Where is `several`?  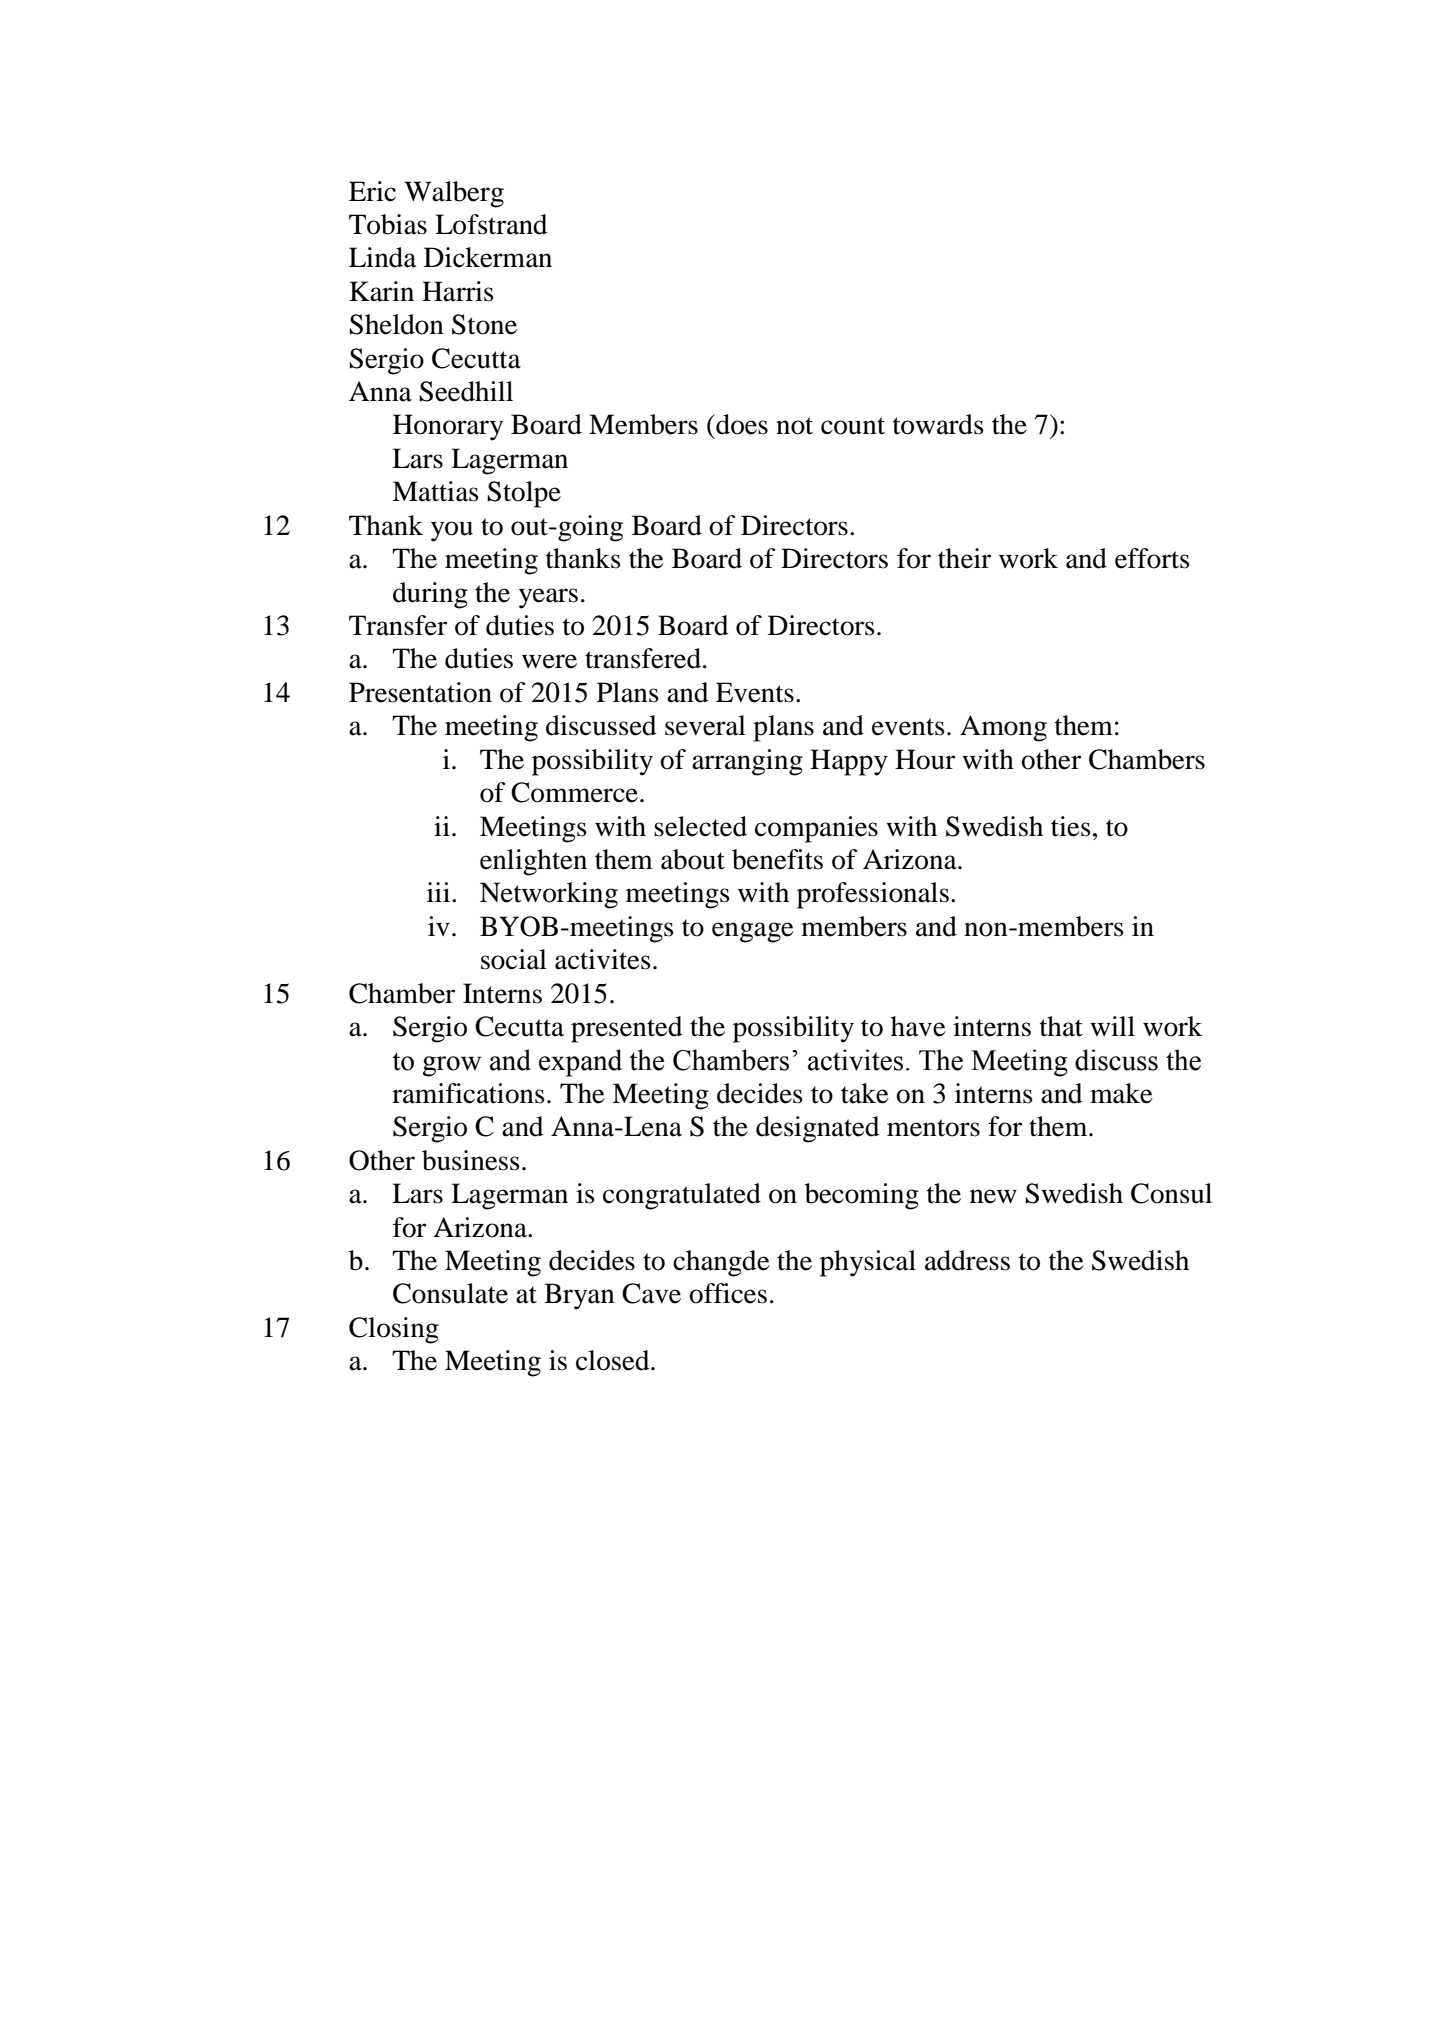 several is located at coordinates (705, 725).
